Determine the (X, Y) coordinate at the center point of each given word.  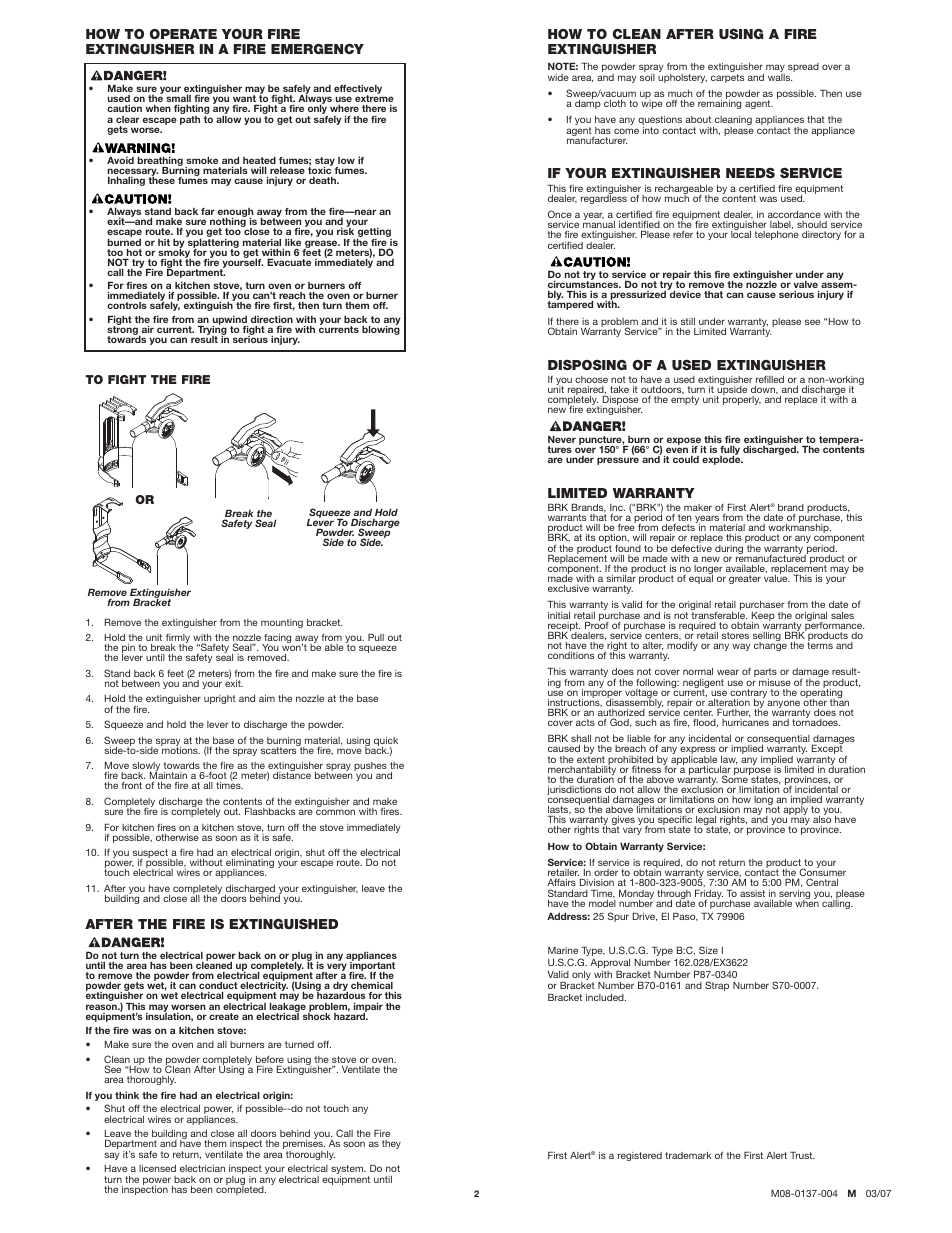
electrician (202, 1168)
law (729, 760)
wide (558, 77)
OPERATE (183, 34)
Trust (802, 1155)
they (391, 1144)
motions (180, 749)
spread (803, 67)
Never (562, 439)
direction (272, 319)
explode (722, 459)
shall (581, 738)
